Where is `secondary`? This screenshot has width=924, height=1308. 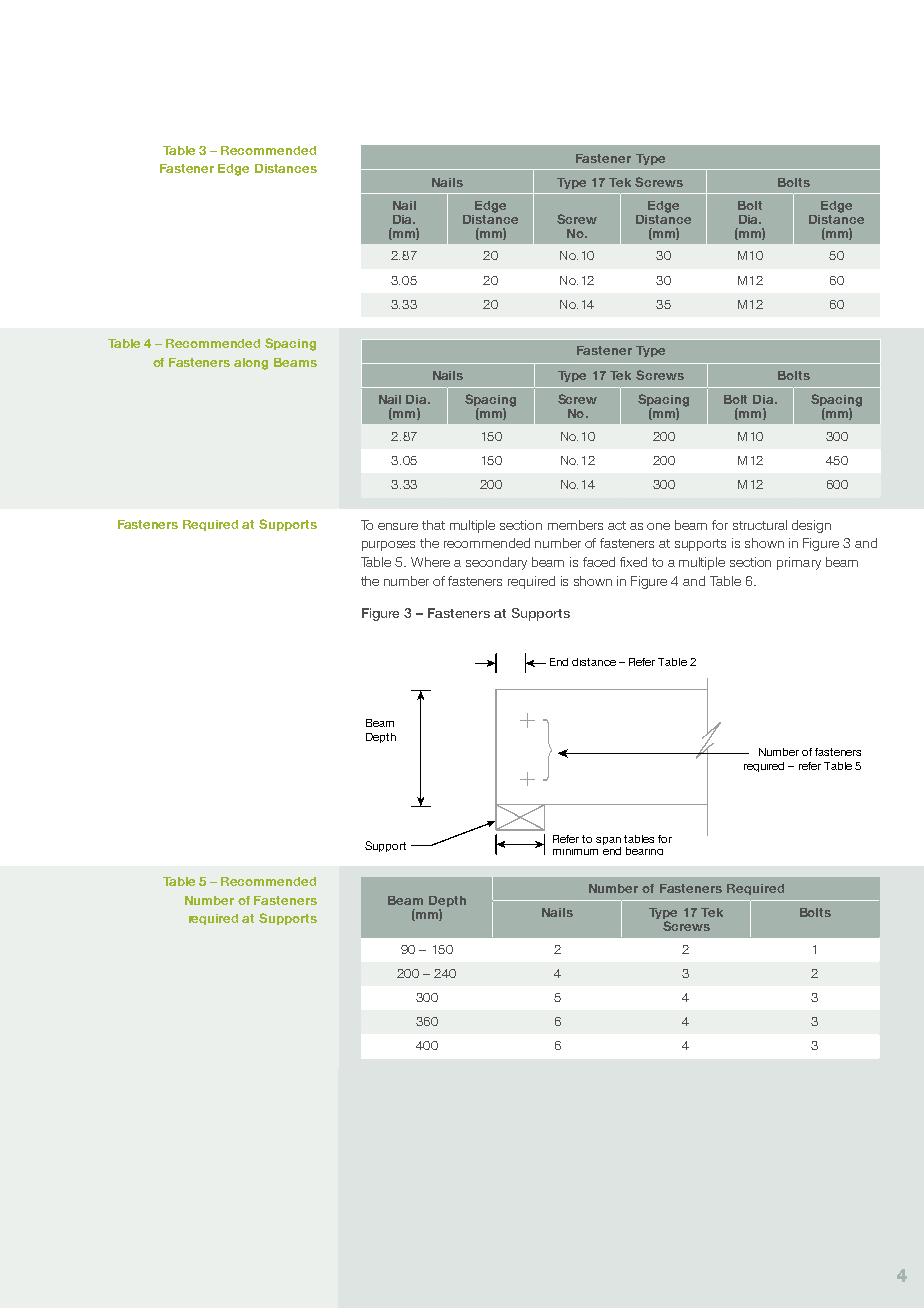
secondary is located at coordinates (496, 563).
